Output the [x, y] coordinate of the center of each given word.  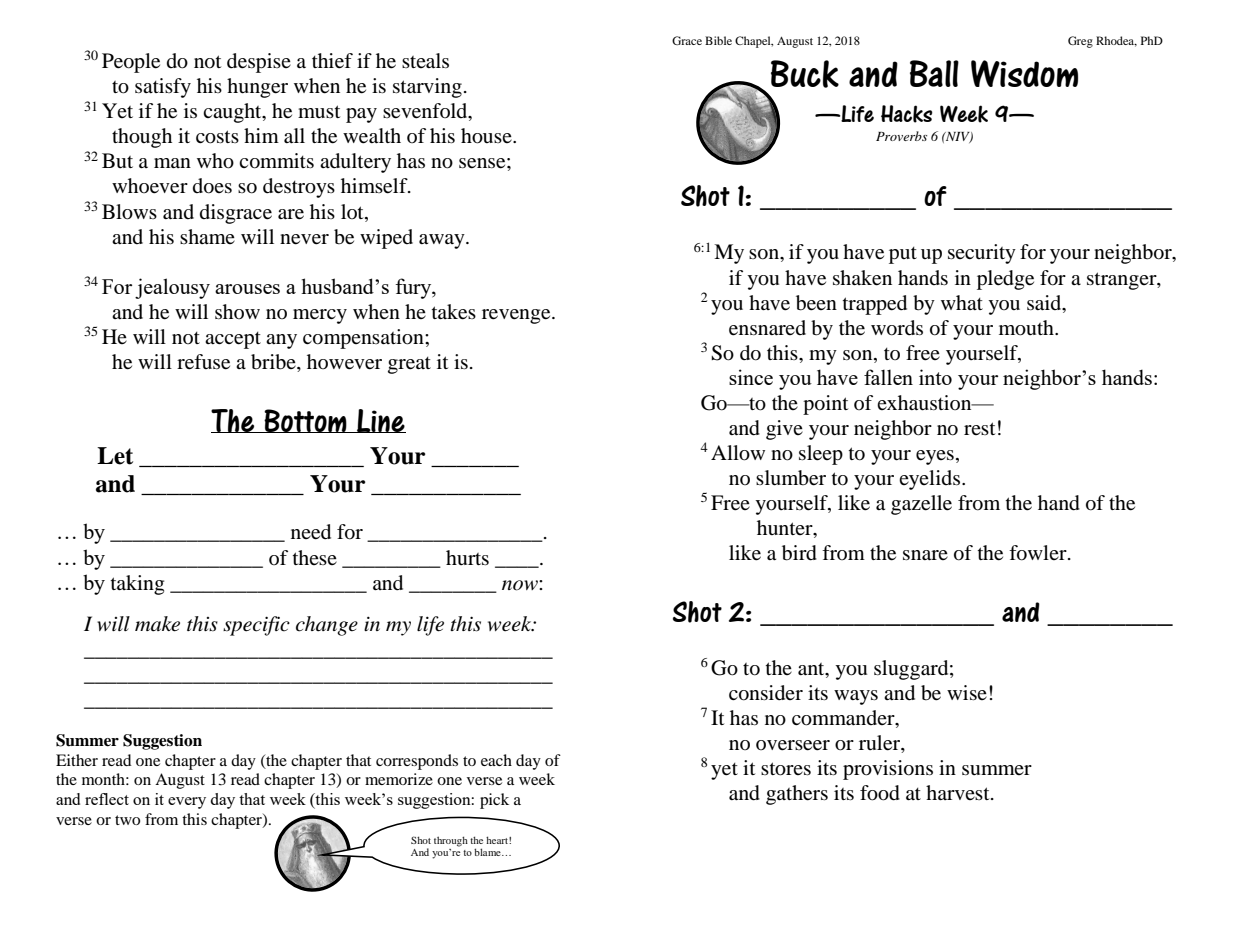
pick [494, 801]
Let [115, 456]
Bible [718, 40]
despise [259, 63]
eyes [935, 457]
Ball [934, 73]
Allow [738, 453]
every [187, 803]
